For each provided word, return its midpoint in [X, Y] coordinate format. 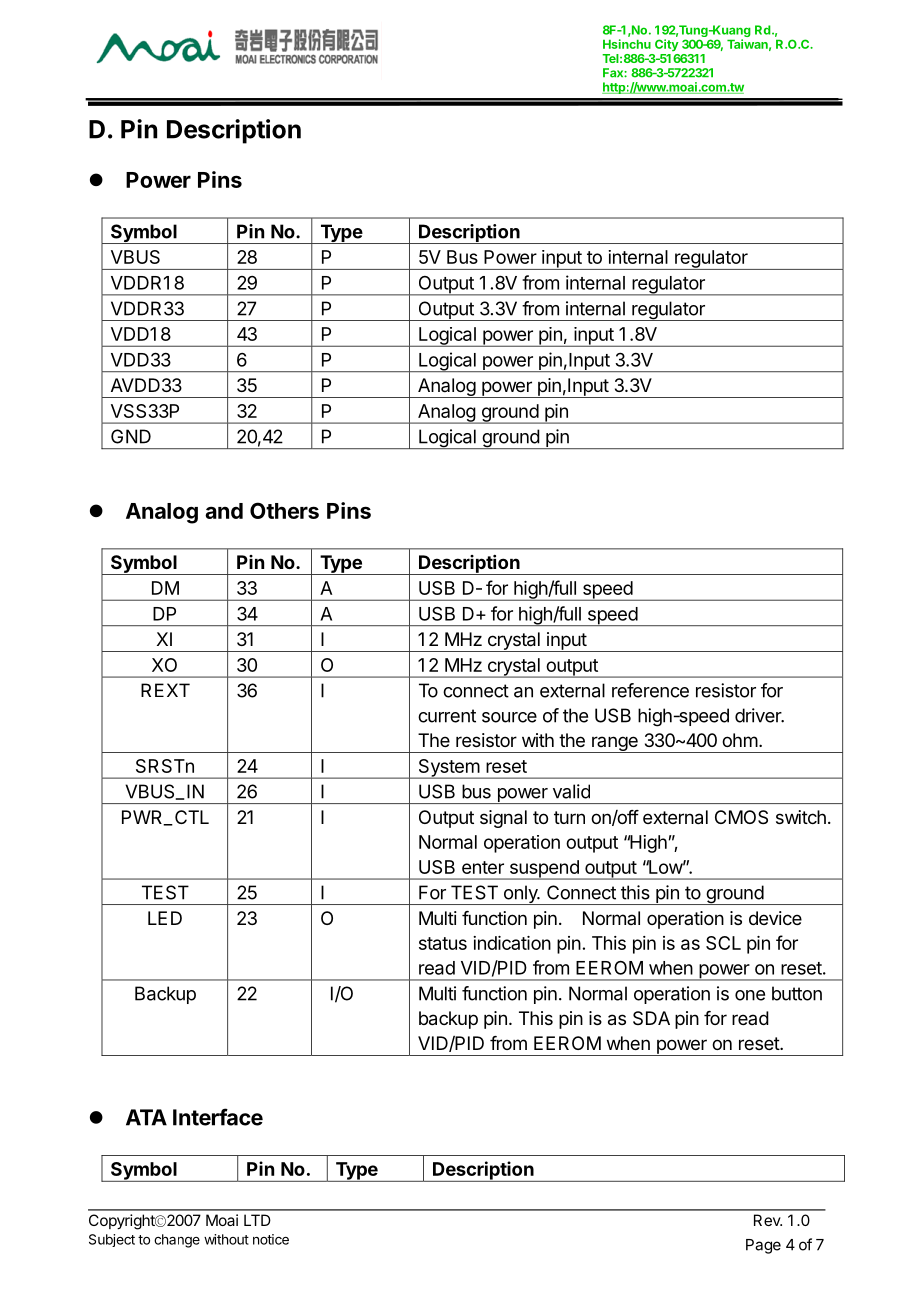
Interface [218, 1117]
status [443, 943]
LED [165, 918]
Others [284, 510]
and [224, 511]
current [447, 716]
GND [131, 436]
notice [271, 1239]
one [750, 995]
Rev [768, 1220]
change [177, 1241]
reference [650, 690]
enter [483, 867]
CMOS [741, 817]
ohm [740, 740]
